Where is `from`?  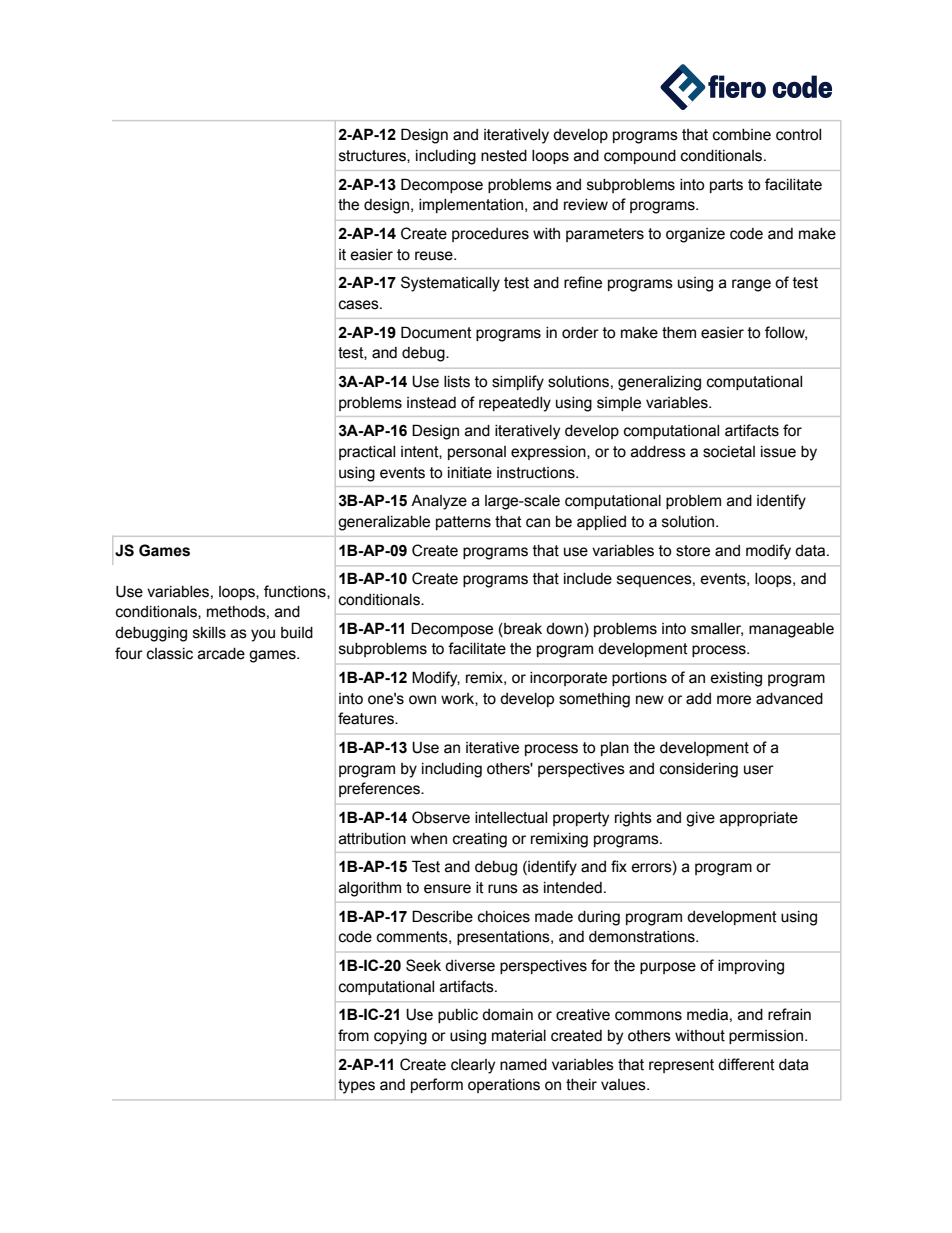 from is located at coordinates (353, 1035).
